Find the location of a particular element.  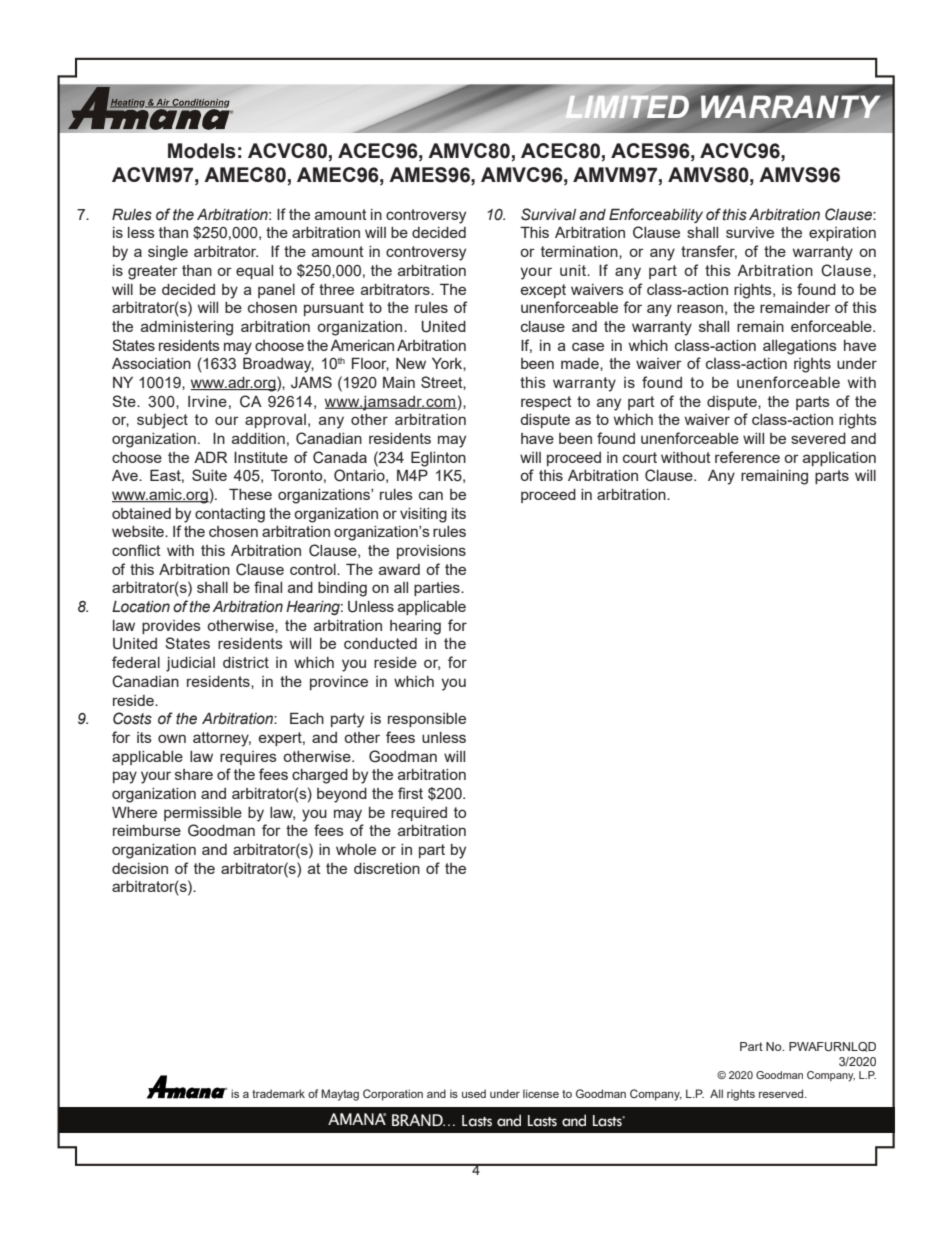

reserved is located at coordinates (782, 1093).
